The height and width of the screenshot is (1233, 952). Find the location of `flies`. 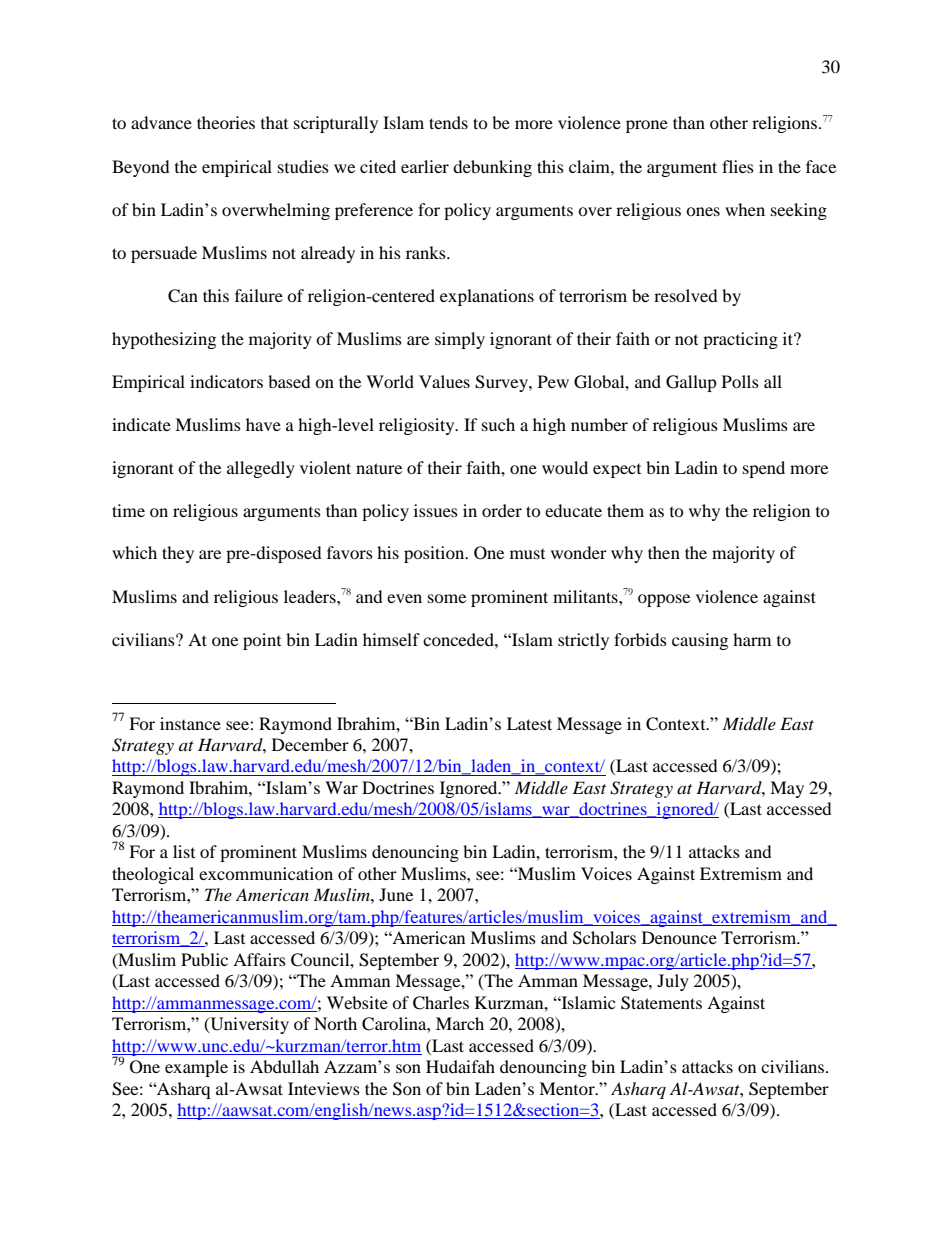

flies is located at coordinates (738, 166).
